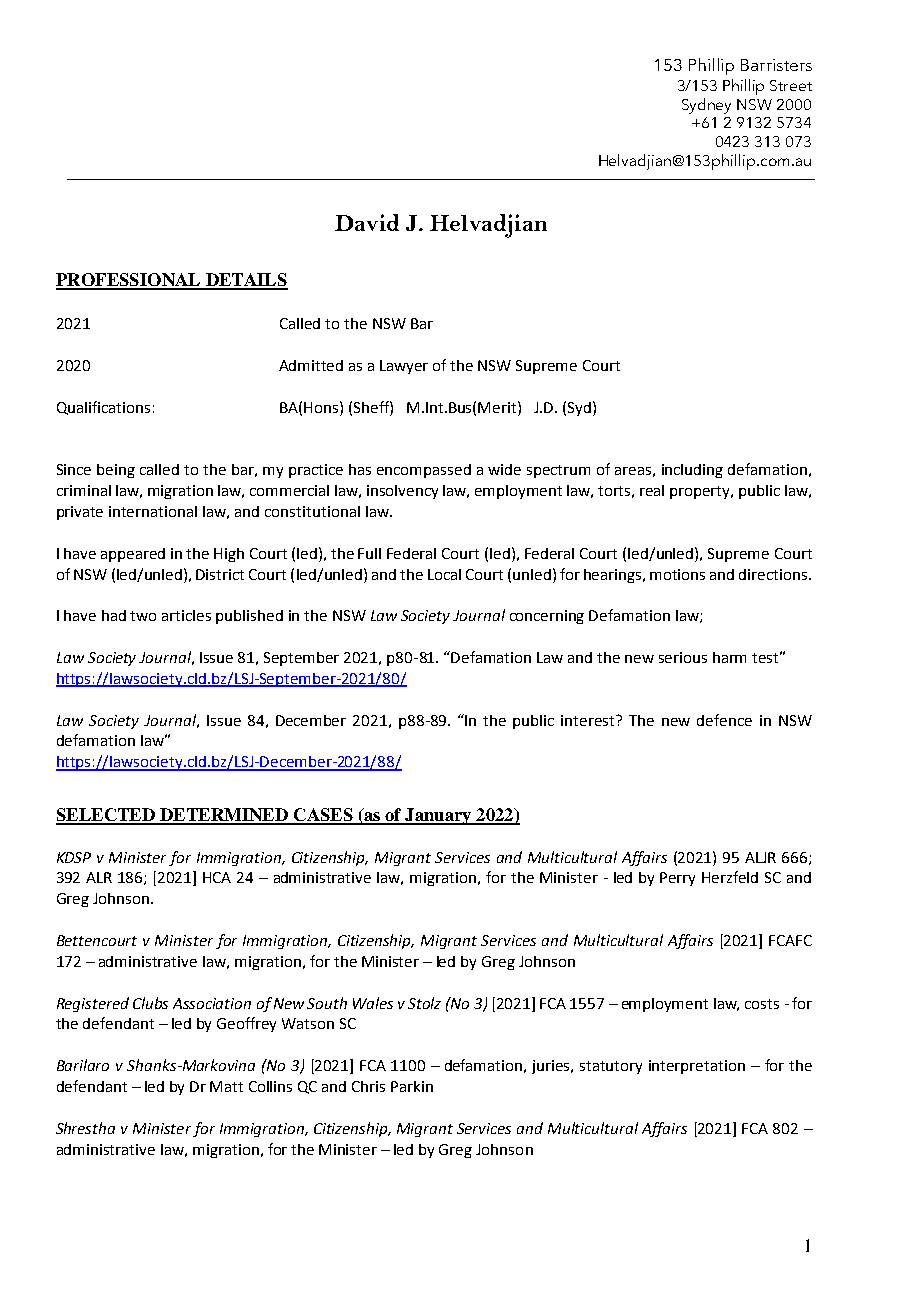  What do you see at coordinates (150, 1003) in the document?
I see `Clubs` at bounding box center [150, 1003].
